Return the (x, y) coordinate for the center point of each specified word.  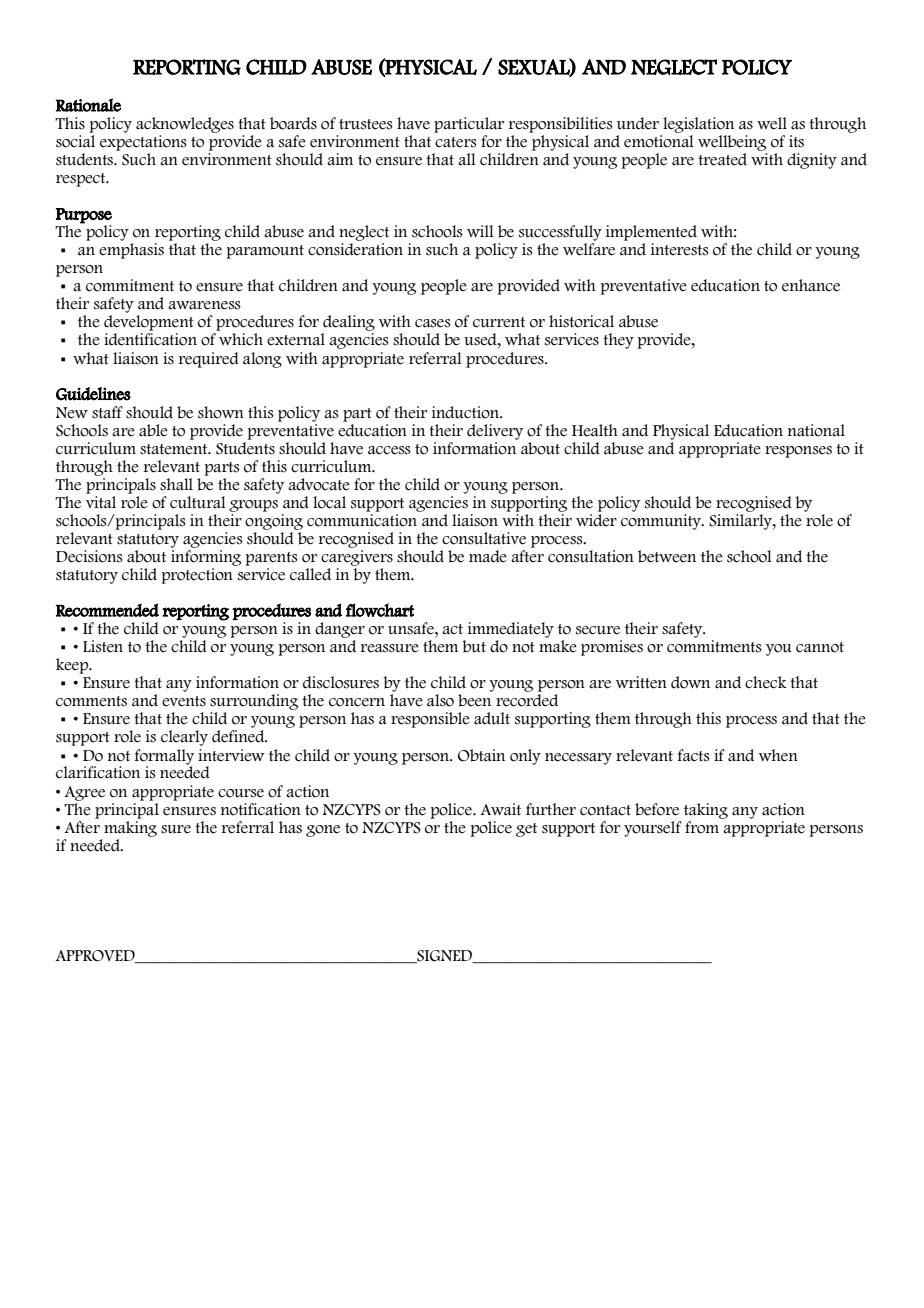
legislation (698, 125)
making (130, 827)
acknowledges (185, 125)
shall (176, 484)
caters (456, 142)
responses (798, 452)
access (389, 450)
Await (500, 809)
